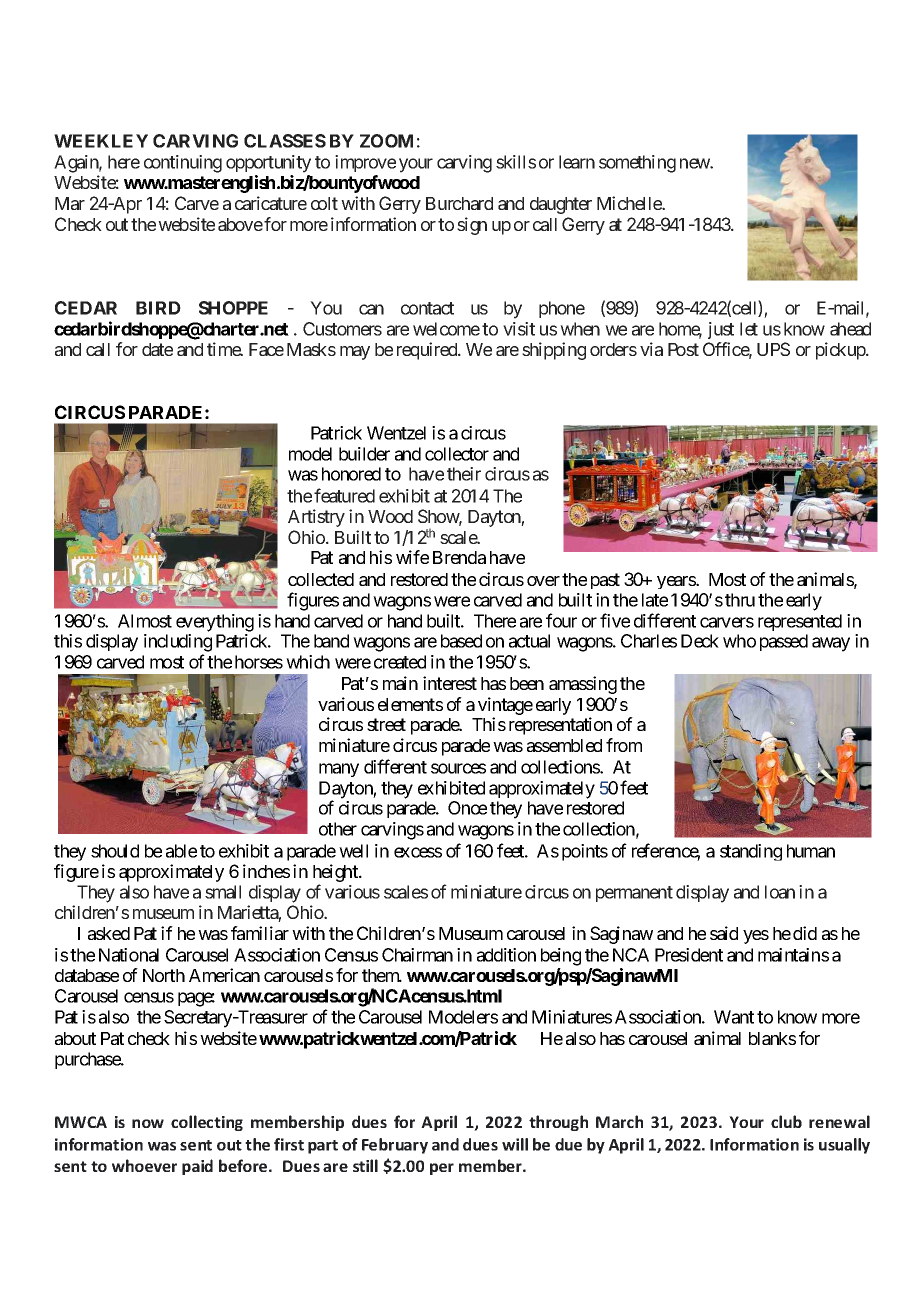 Image resolution: width=924 pixels, height=1308 pixels. What do you see at coordinates (178, 643) in the document?
I see `including` at bounding box center [178, 643].
